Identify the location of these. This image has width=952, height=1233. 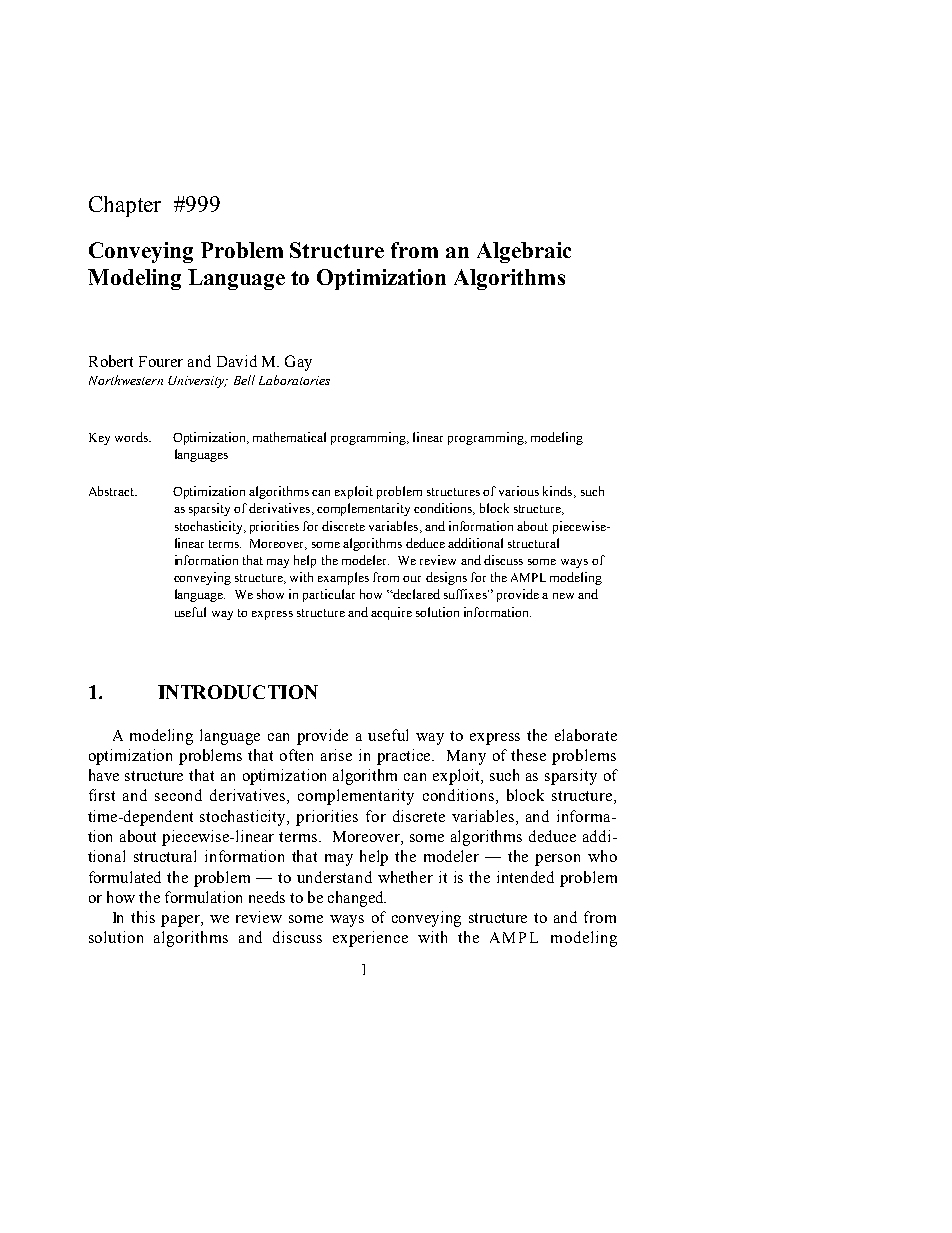
(528, 755).
